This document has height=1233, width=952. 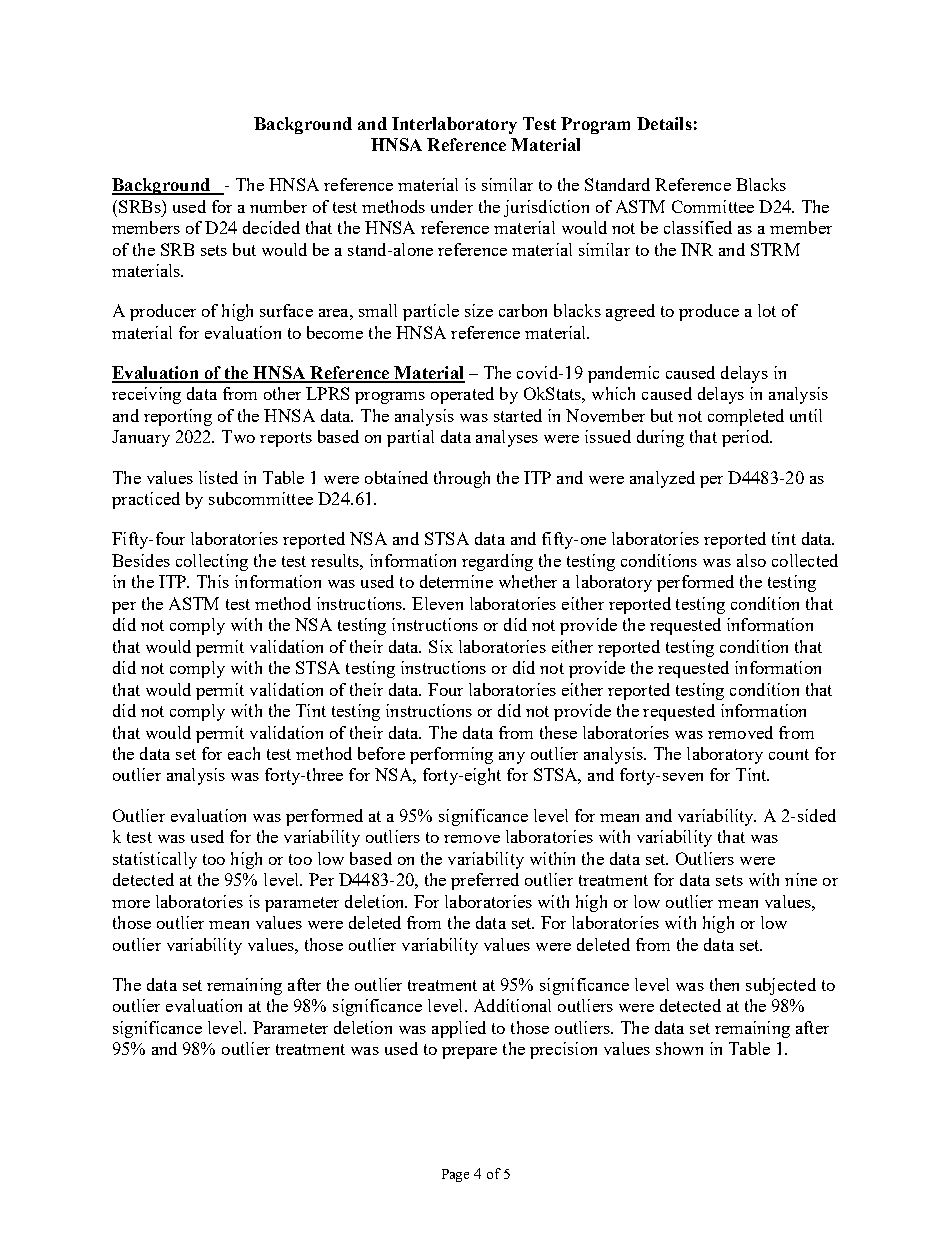 What do you see at coordinates (724, 984) in the document?
I see `then` at bounding box center [724, 984].
